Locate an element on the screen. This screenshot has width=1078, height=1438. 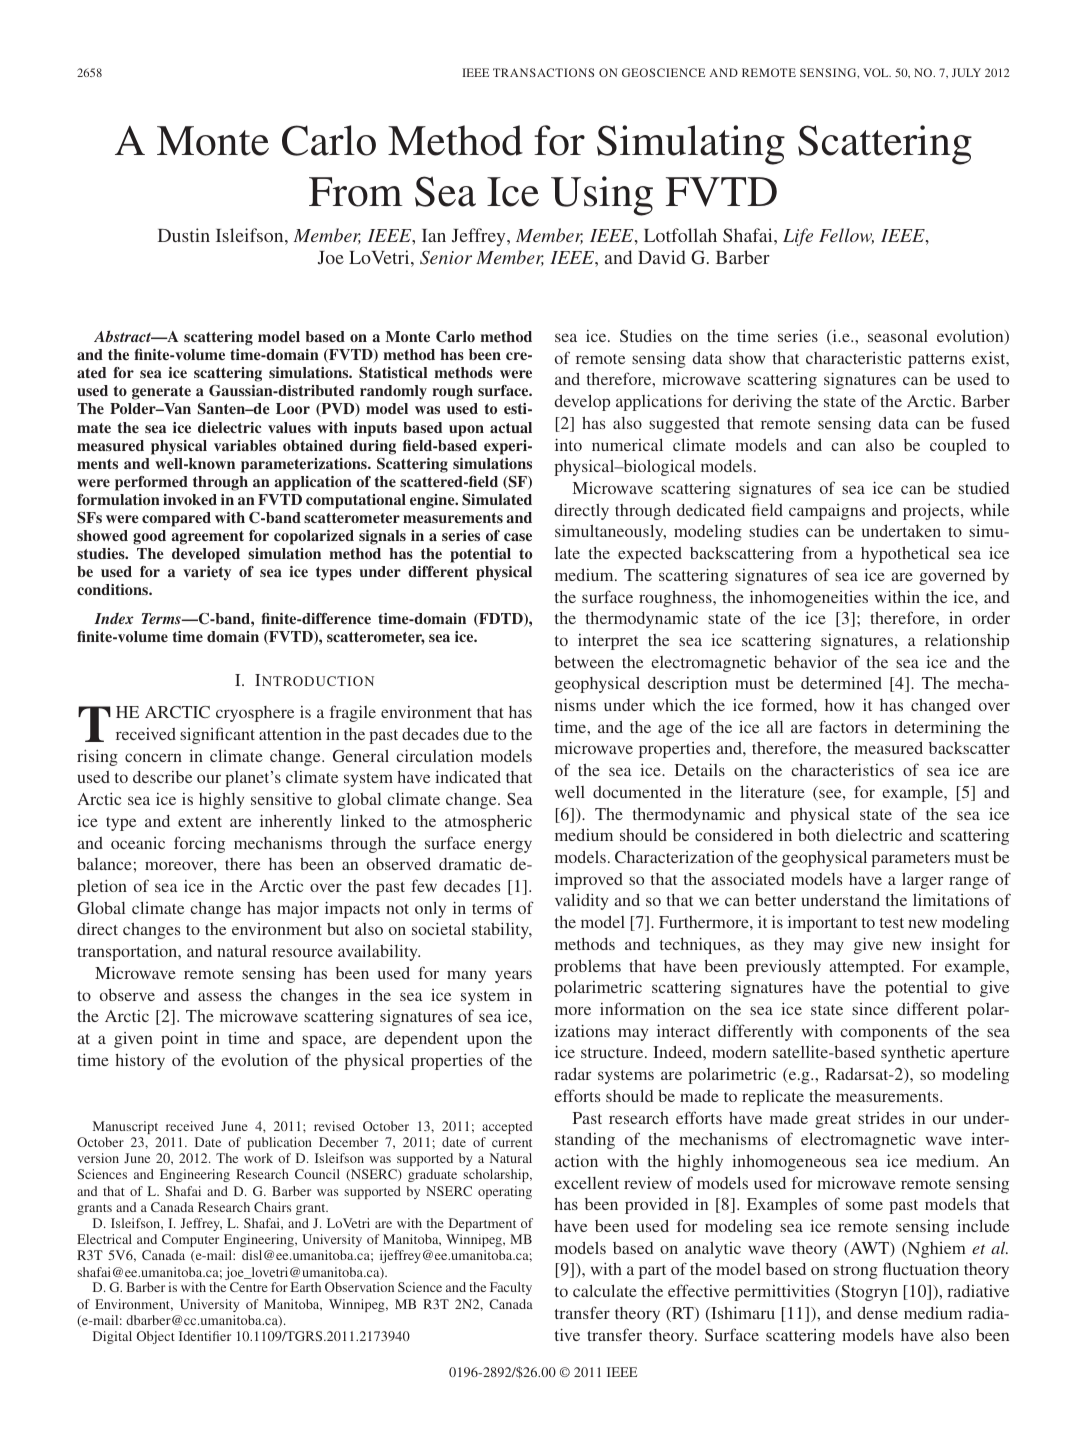
case is located at coordinates (518, 537).
